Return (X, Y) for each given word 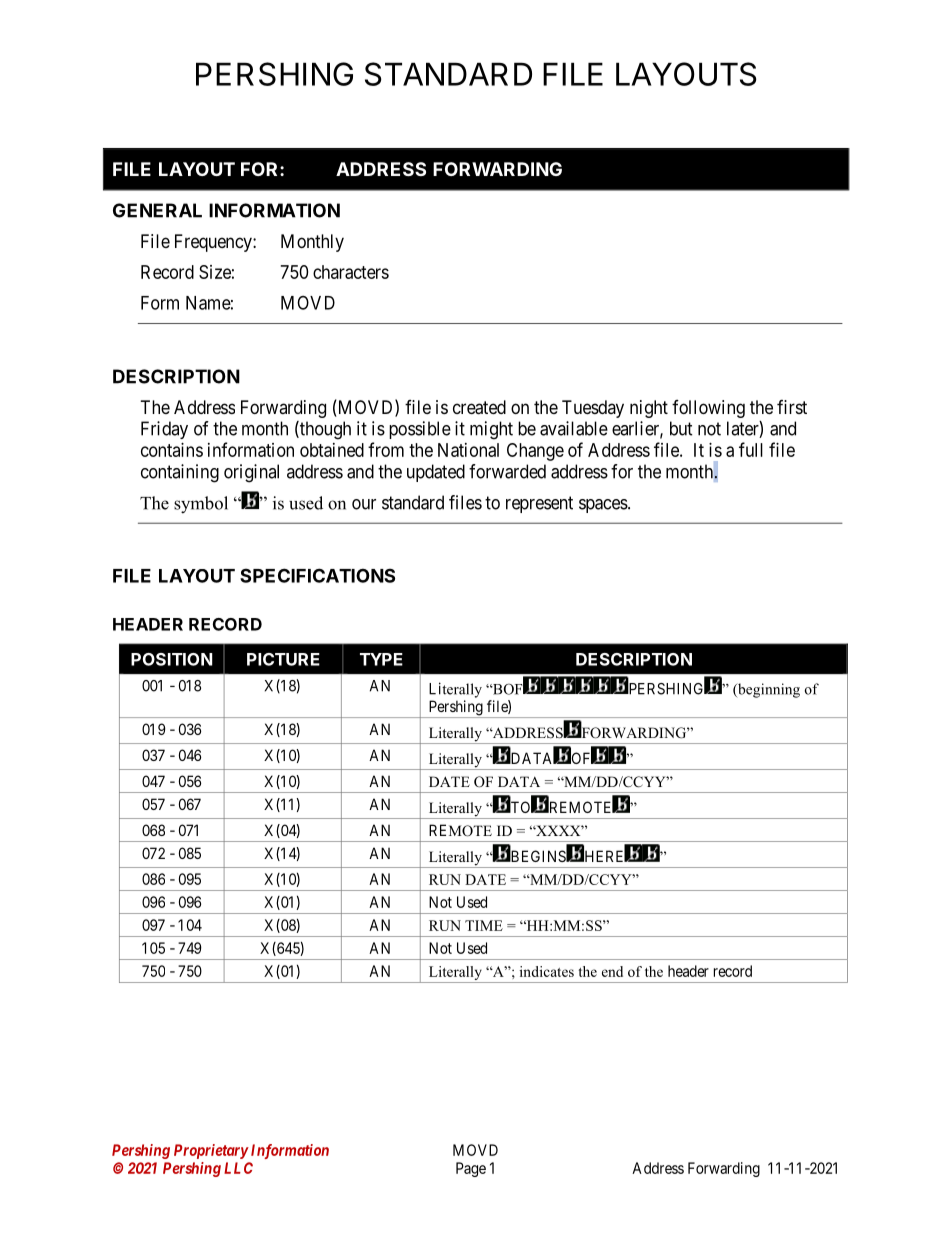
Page (471, 1169)
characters (351, 272)
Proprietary (211, 1151)
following (708, 409)
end (612, 971)
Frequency (214, 243)
